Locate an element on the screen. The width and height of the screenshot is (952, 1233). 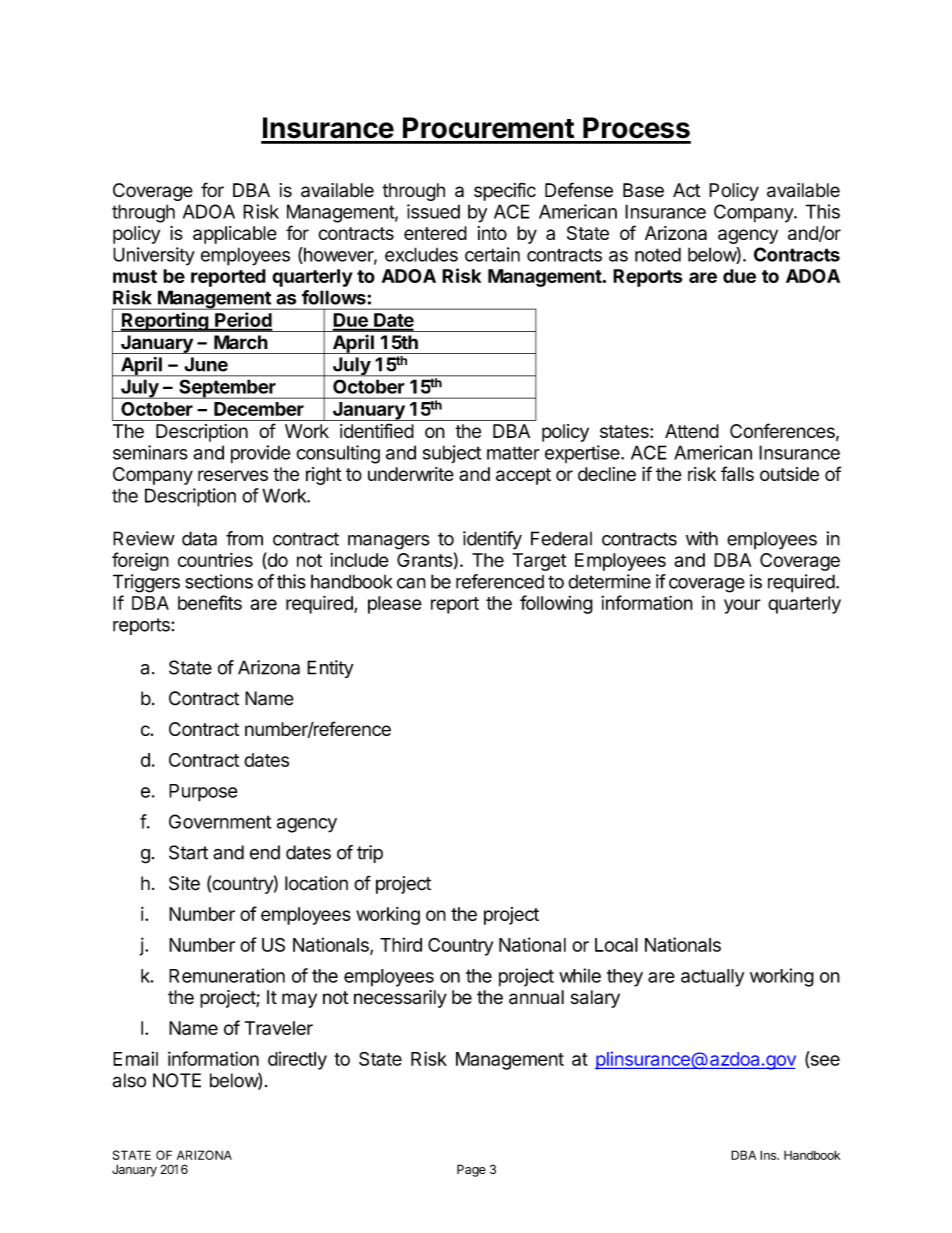
issued is located at coordinates (433, 211).
